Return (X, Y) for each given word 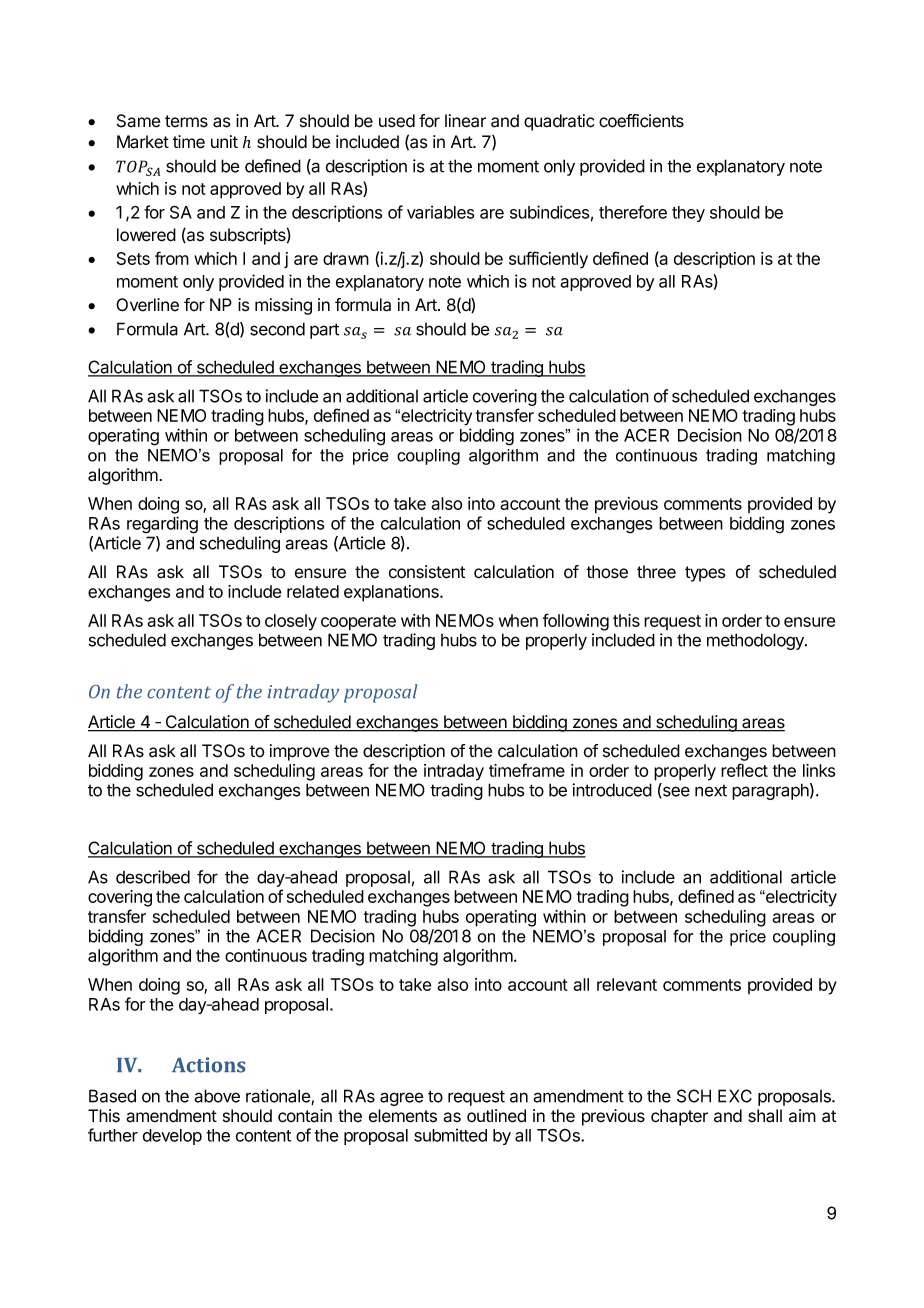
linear (465, 121)
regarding (162, 525)
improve (299, 752)
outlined (496, 1116)
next (711, 791)
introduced (612, 790)
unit (224, 141)
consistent (427, 572)
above (217, 1096)
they (688, 214)
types (705, 574)
